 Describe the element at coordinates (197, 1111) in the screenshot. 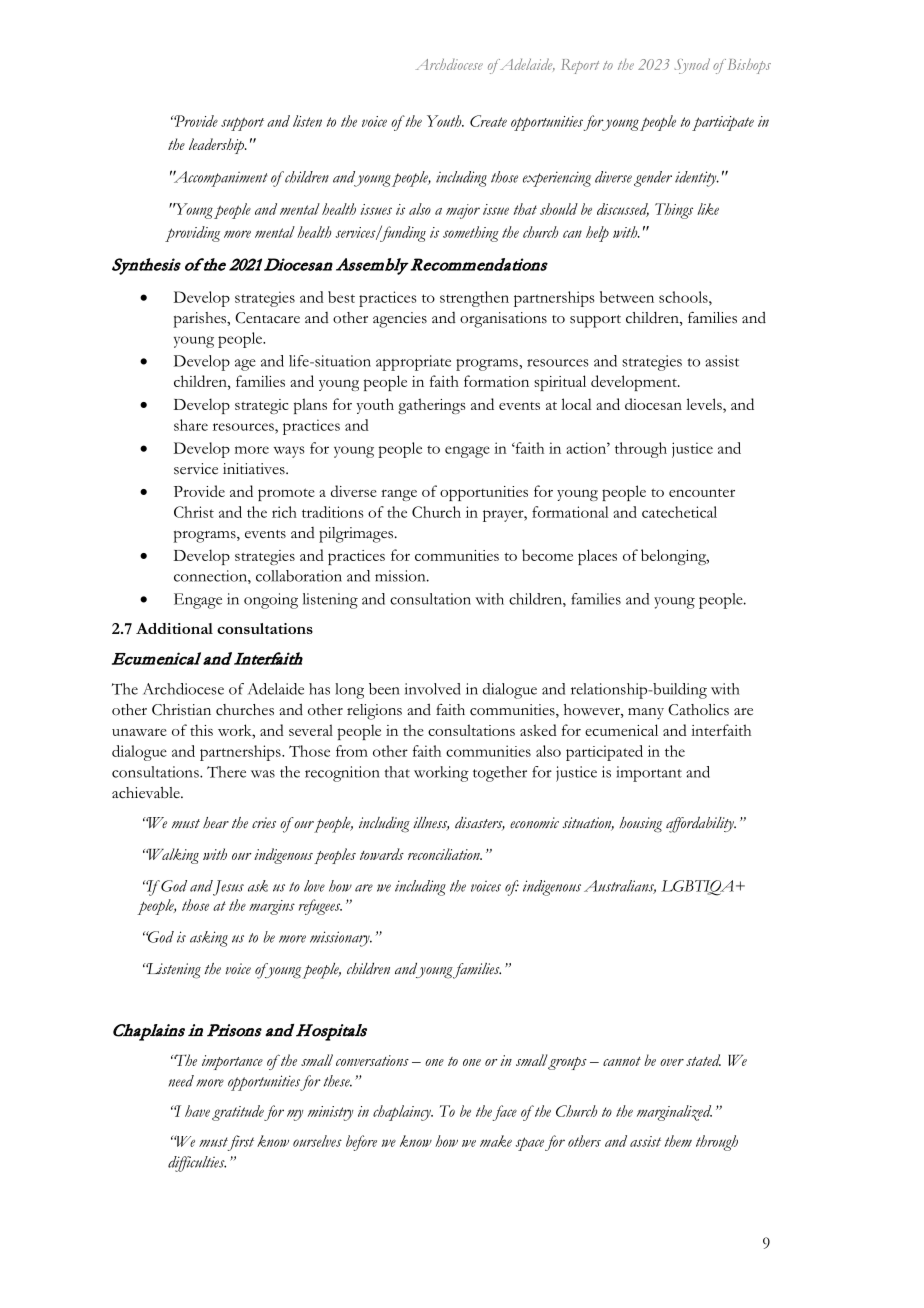

I see `have` at that location.
